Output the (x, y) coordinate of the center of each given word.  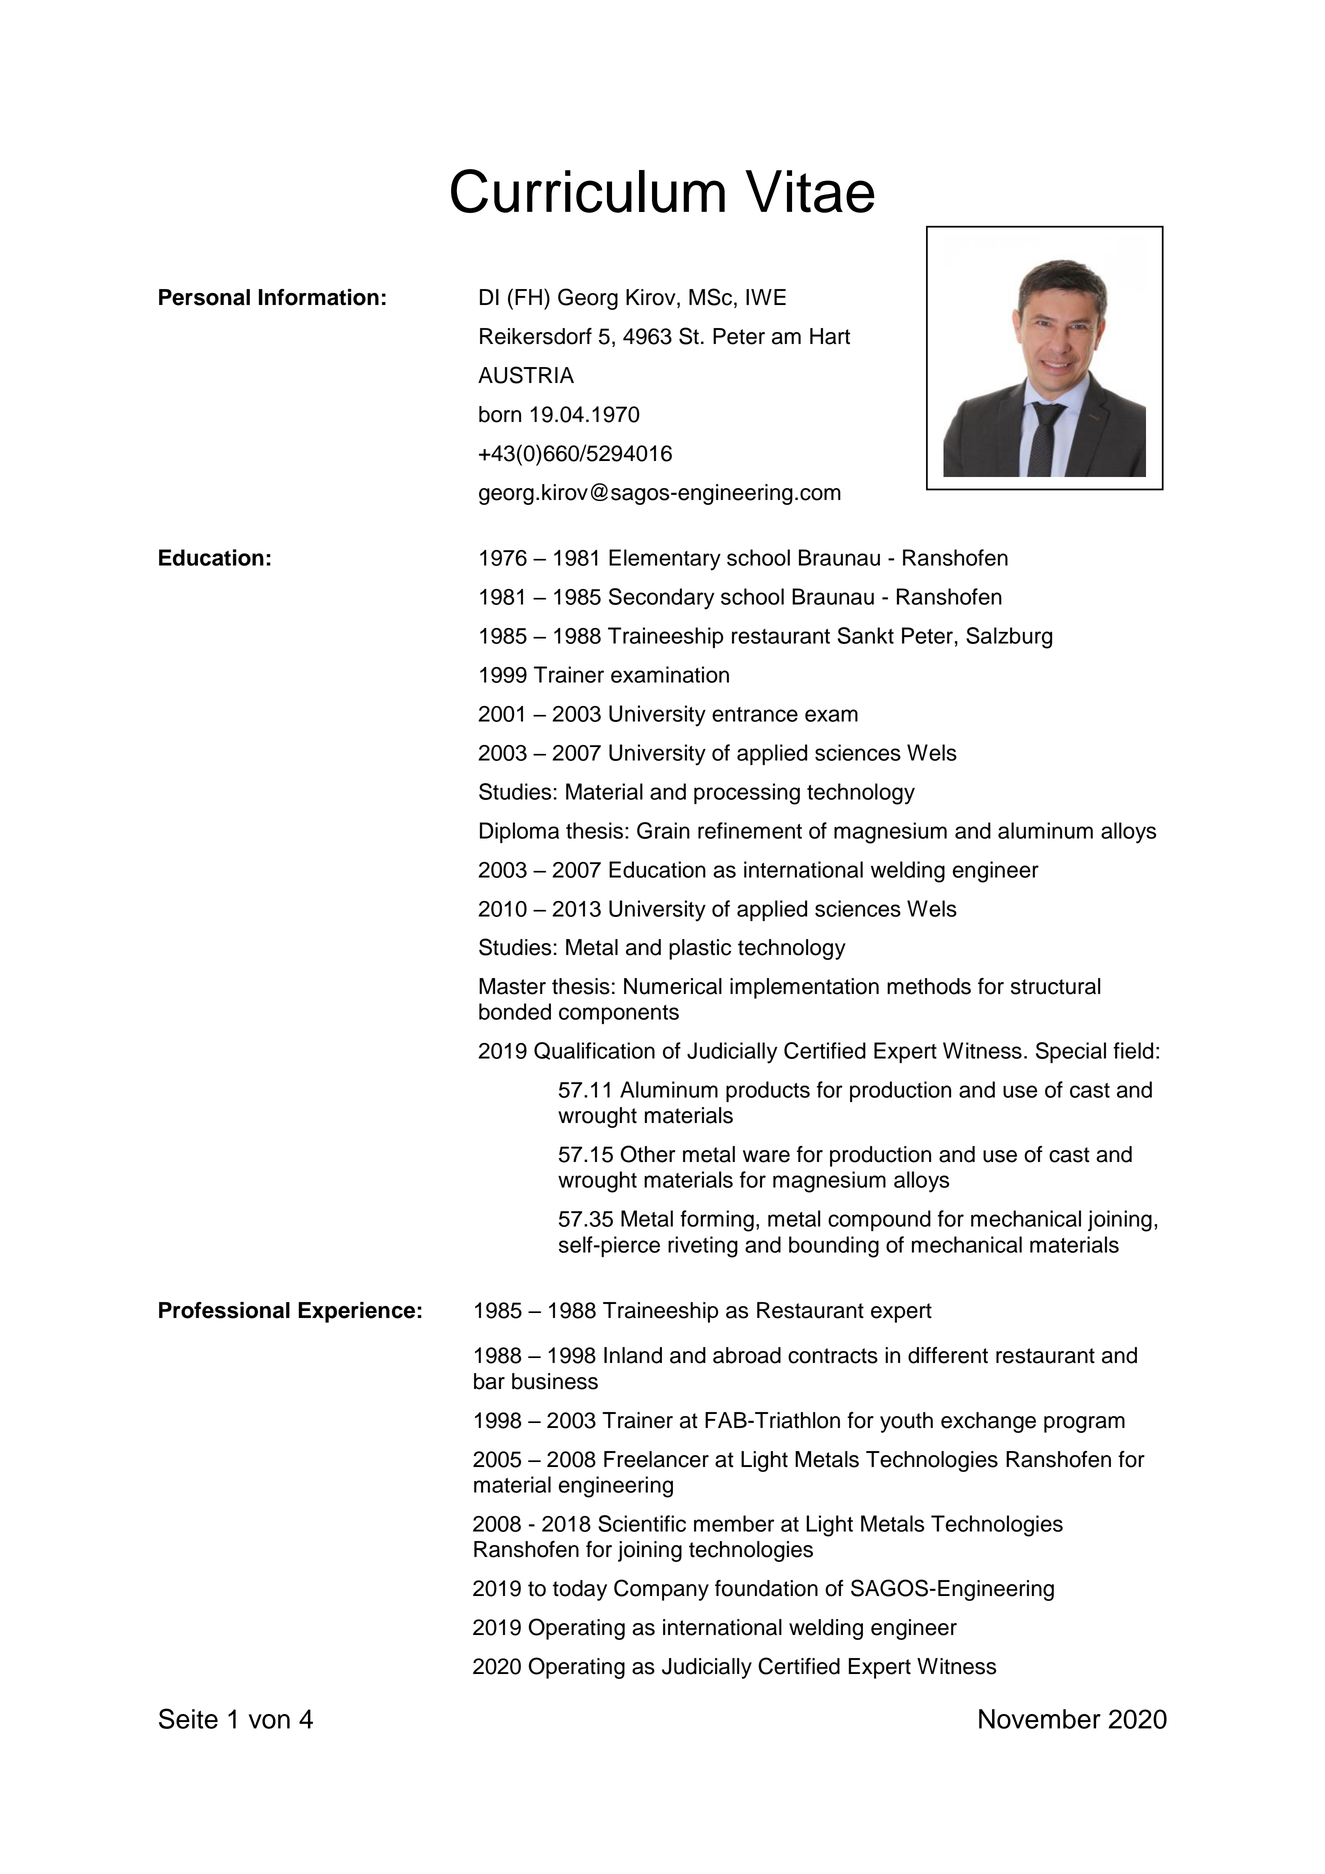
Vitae (810, 191)
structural (1055, 986)
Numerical (673, 986)
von (269, 1721)
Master (512, 986)
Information (319, 297)
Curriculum (588, 191)
